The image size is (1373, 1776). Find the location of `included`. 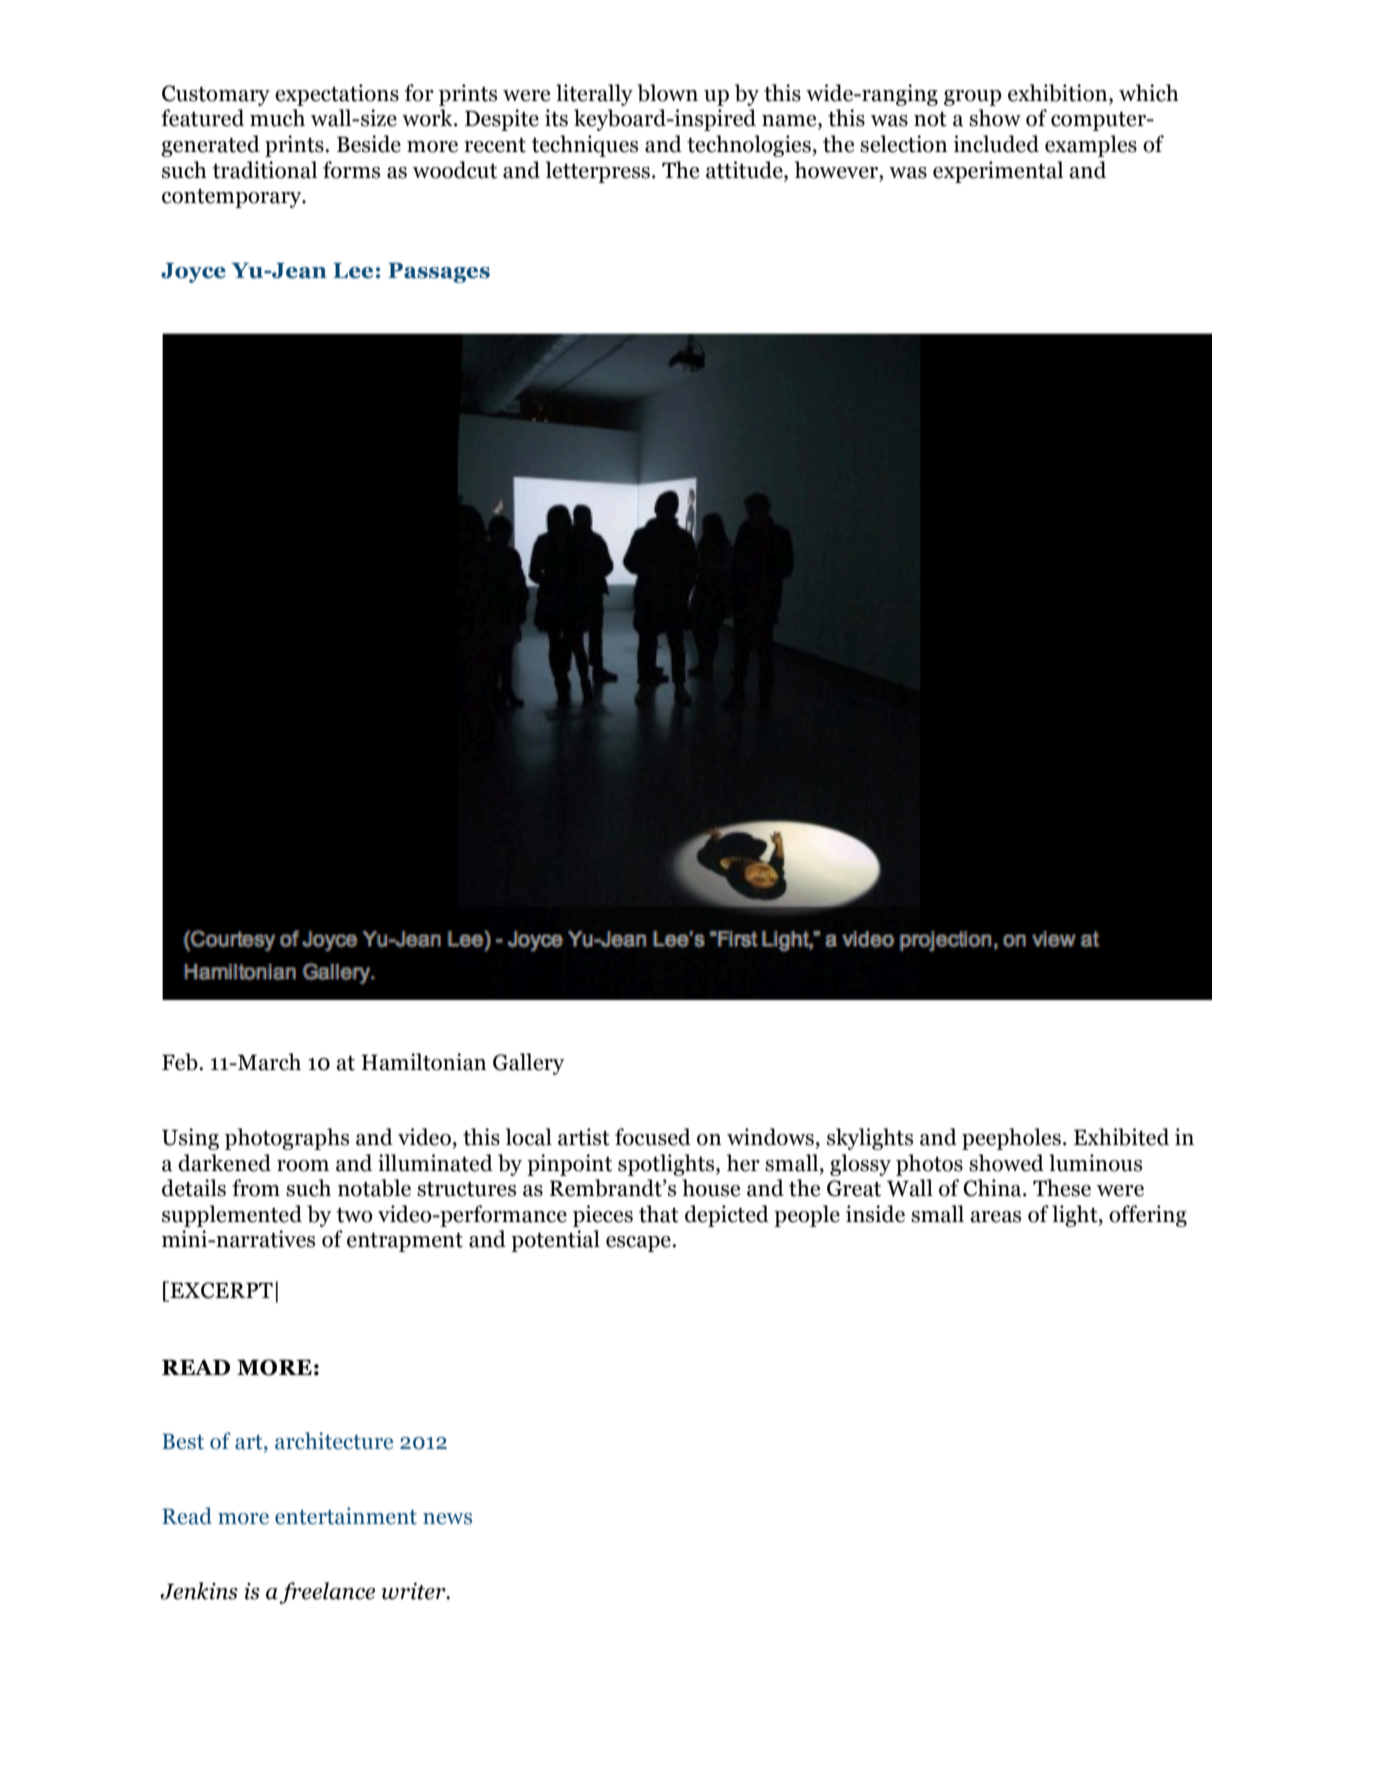

included is located at coordinates (996, 144).
